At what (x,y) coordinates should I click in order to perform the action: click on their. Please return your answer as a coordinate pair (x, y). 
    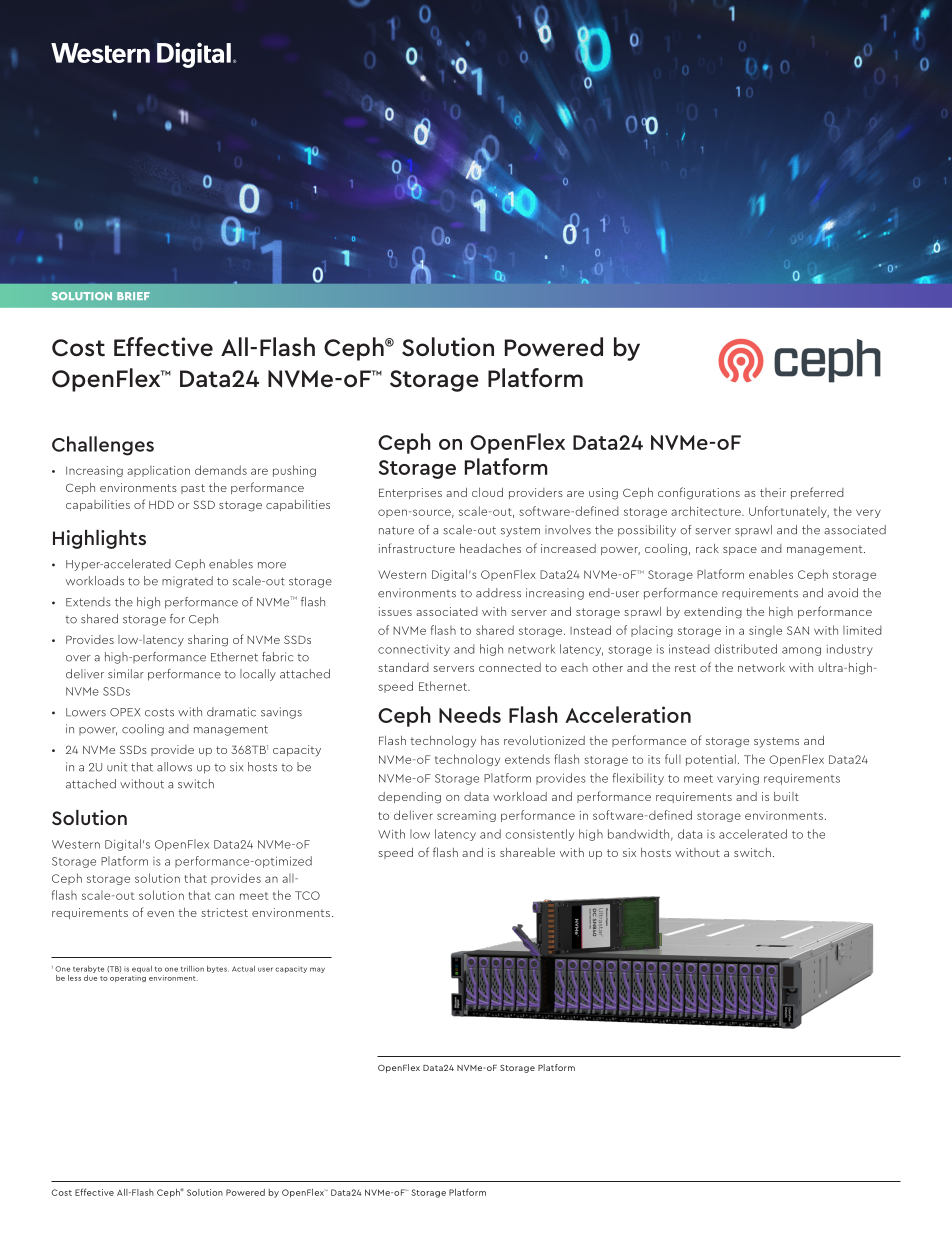
    Looking at the image, I should click on (773, 492).
